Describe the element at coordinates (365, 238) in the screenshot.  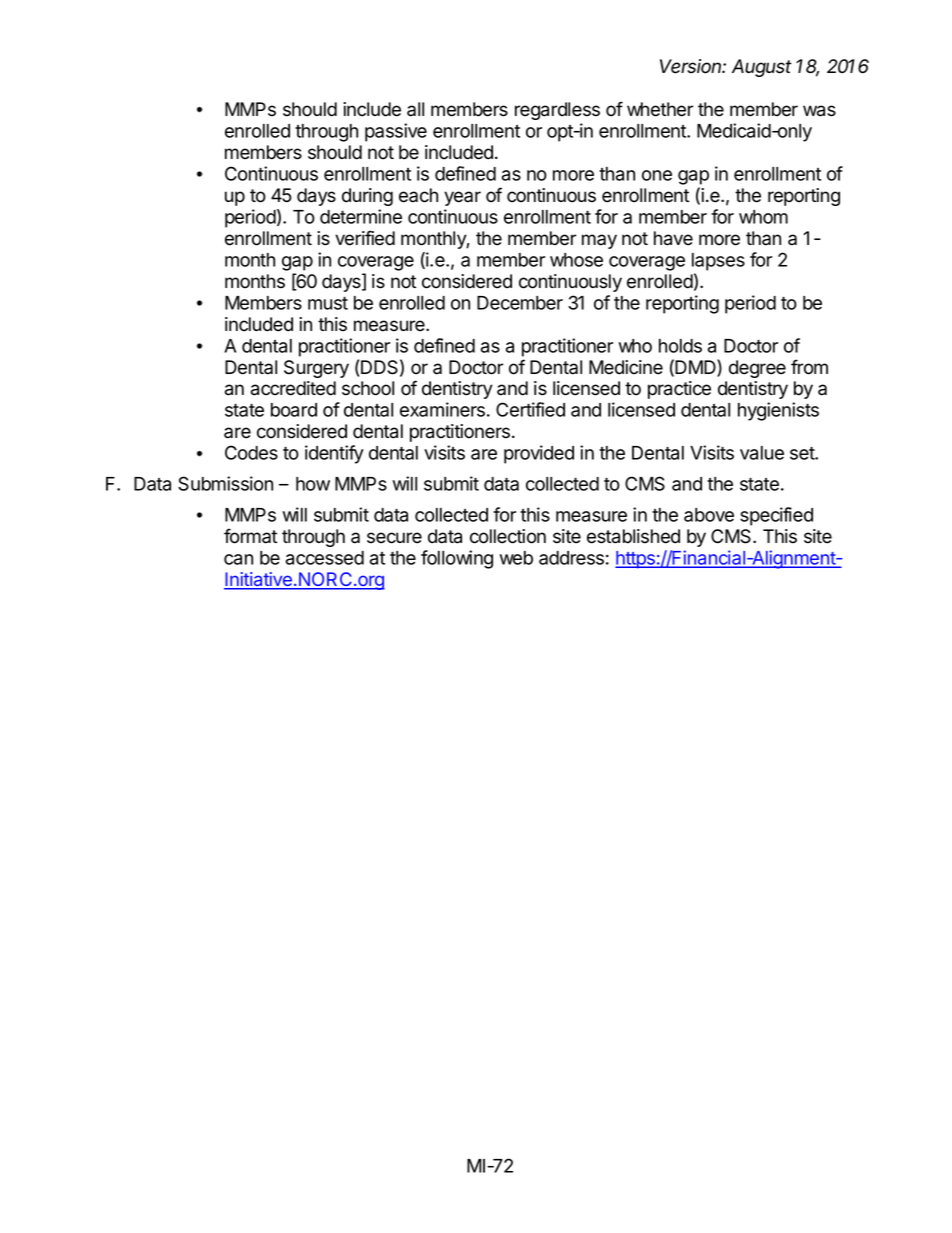
I see `verified` at that location.
